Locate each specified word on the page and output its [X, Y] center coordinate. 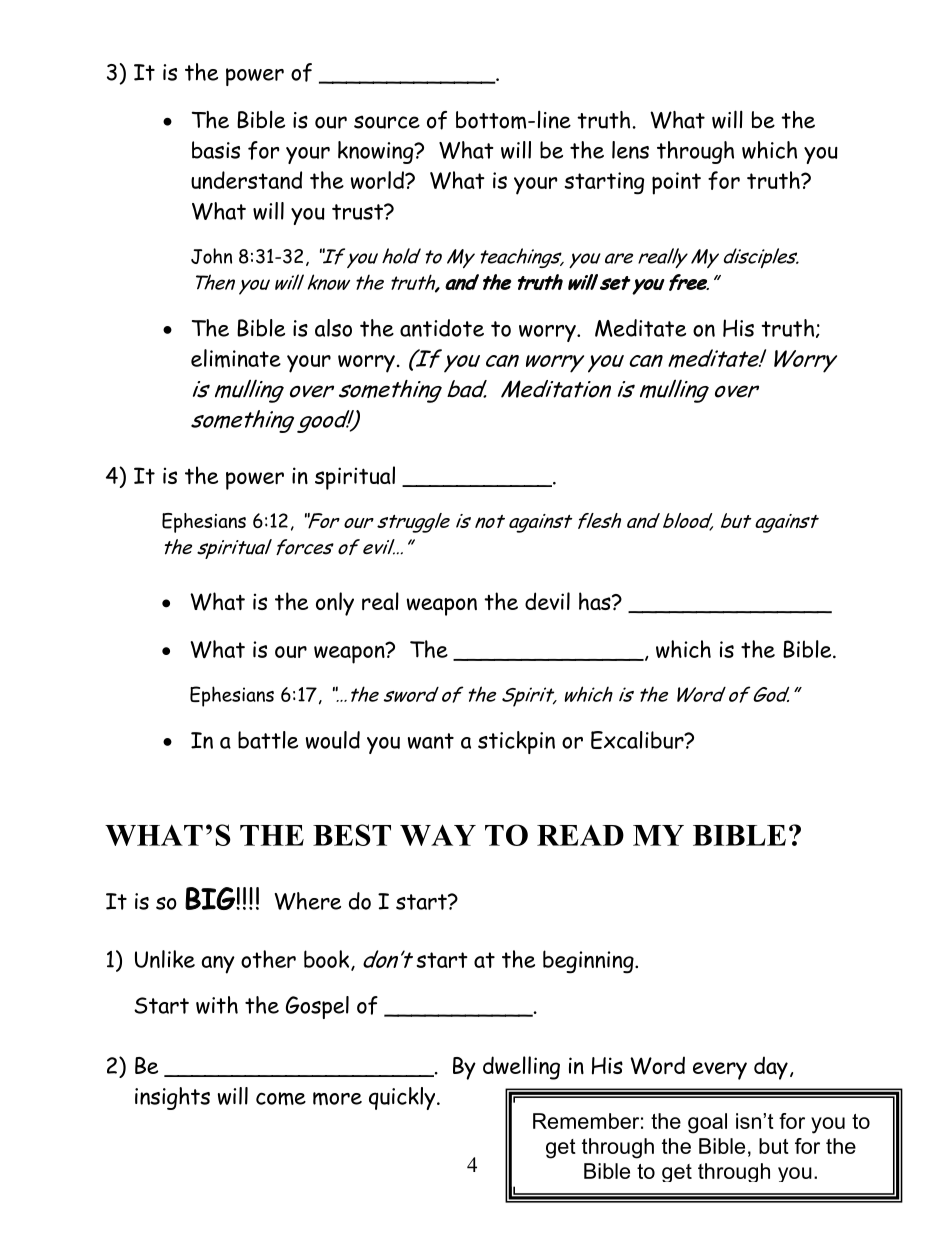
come [281, 1099]
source [387, 122]
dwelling [521, 1068]
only [335, 604]
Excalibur [638, 740]
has [596, 601]
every [720, 1071]
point [676, 183]
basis [216, 150]
